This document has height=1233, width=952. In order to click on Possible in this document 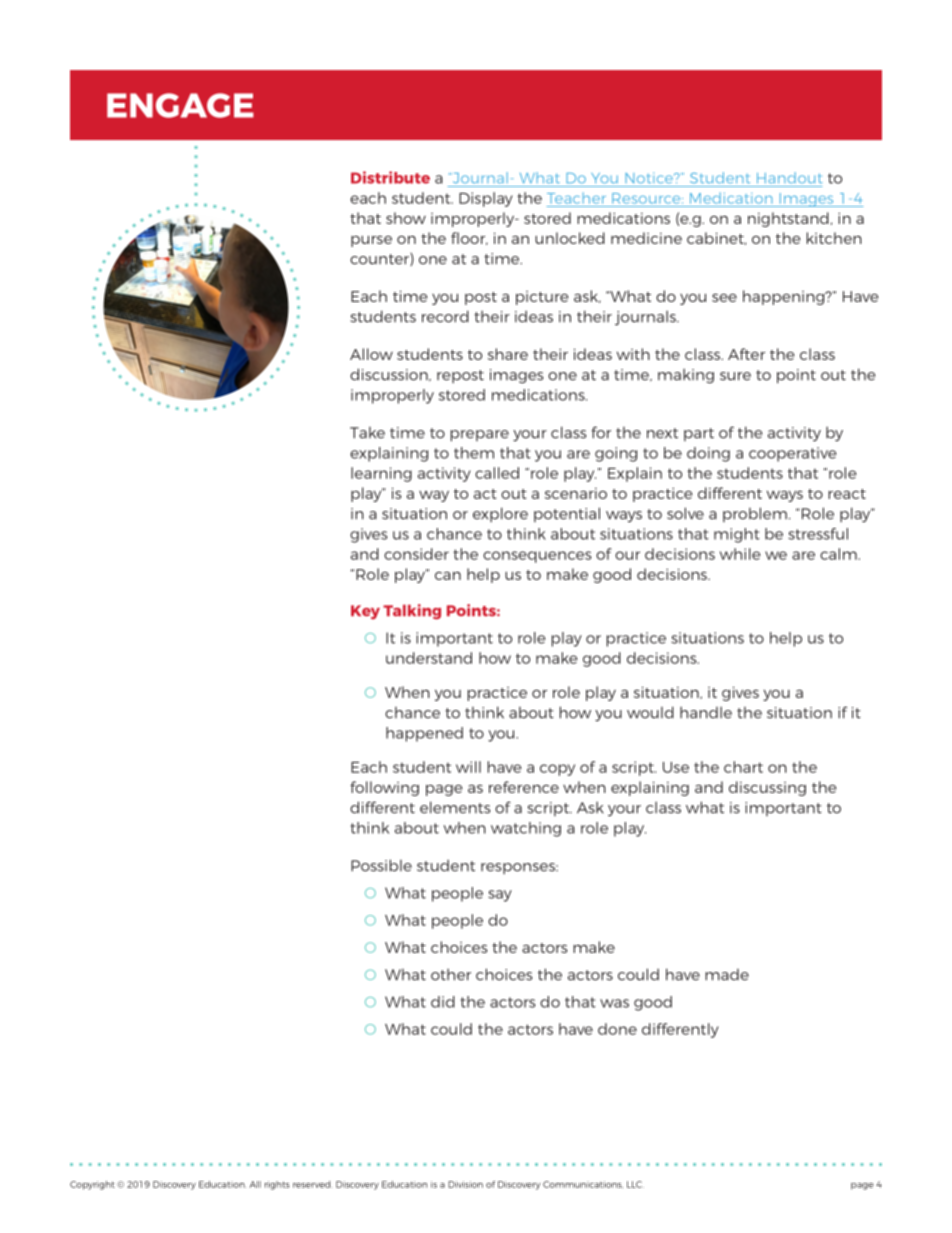, I will do `click(381, 865)`.
